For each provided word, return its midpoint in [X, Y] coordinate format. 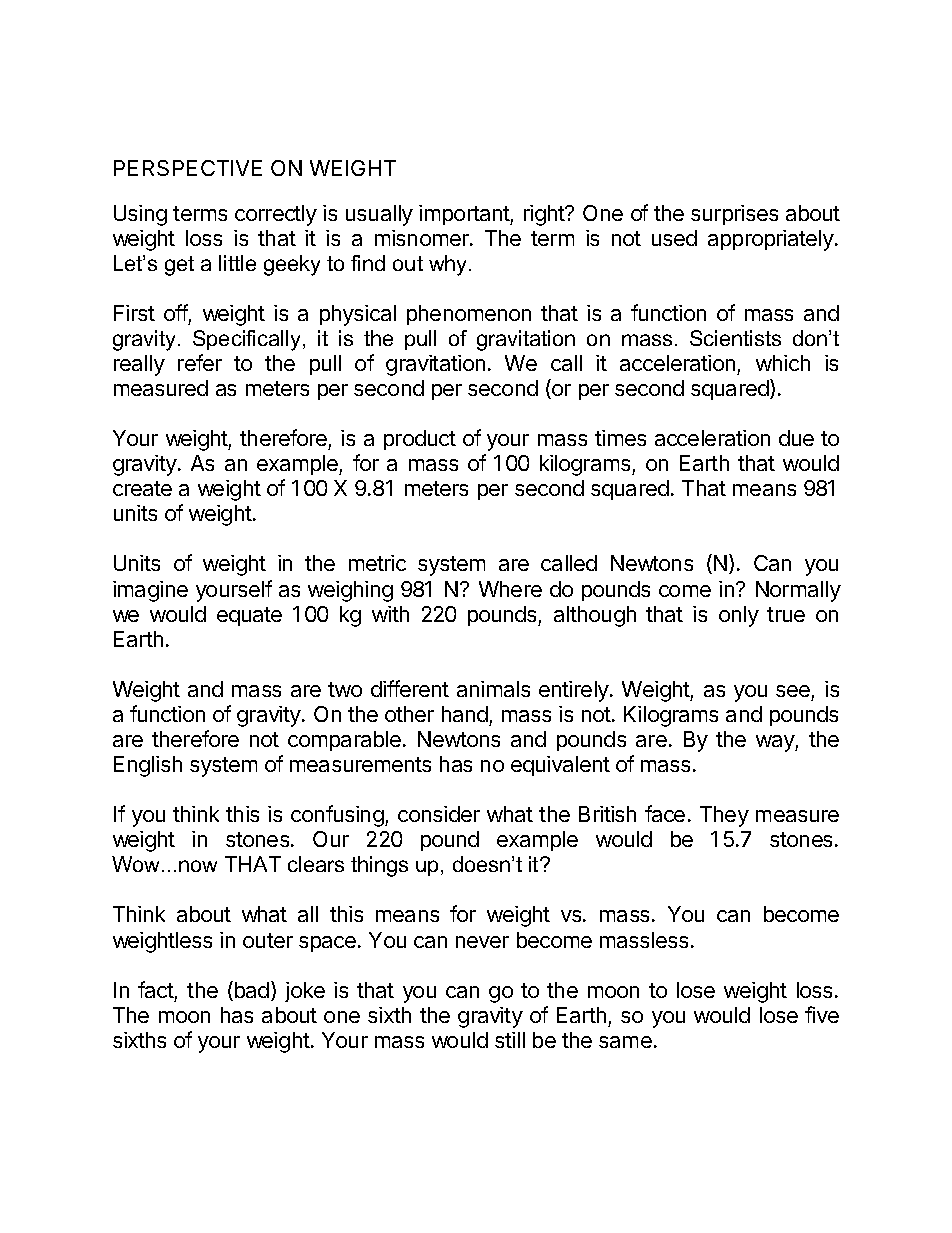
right [545, 215]
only [739, 616]
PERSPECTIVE [188, 168]
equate [249, 616]
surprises [734, 215]
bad [252, 990]
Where [510, 589]
